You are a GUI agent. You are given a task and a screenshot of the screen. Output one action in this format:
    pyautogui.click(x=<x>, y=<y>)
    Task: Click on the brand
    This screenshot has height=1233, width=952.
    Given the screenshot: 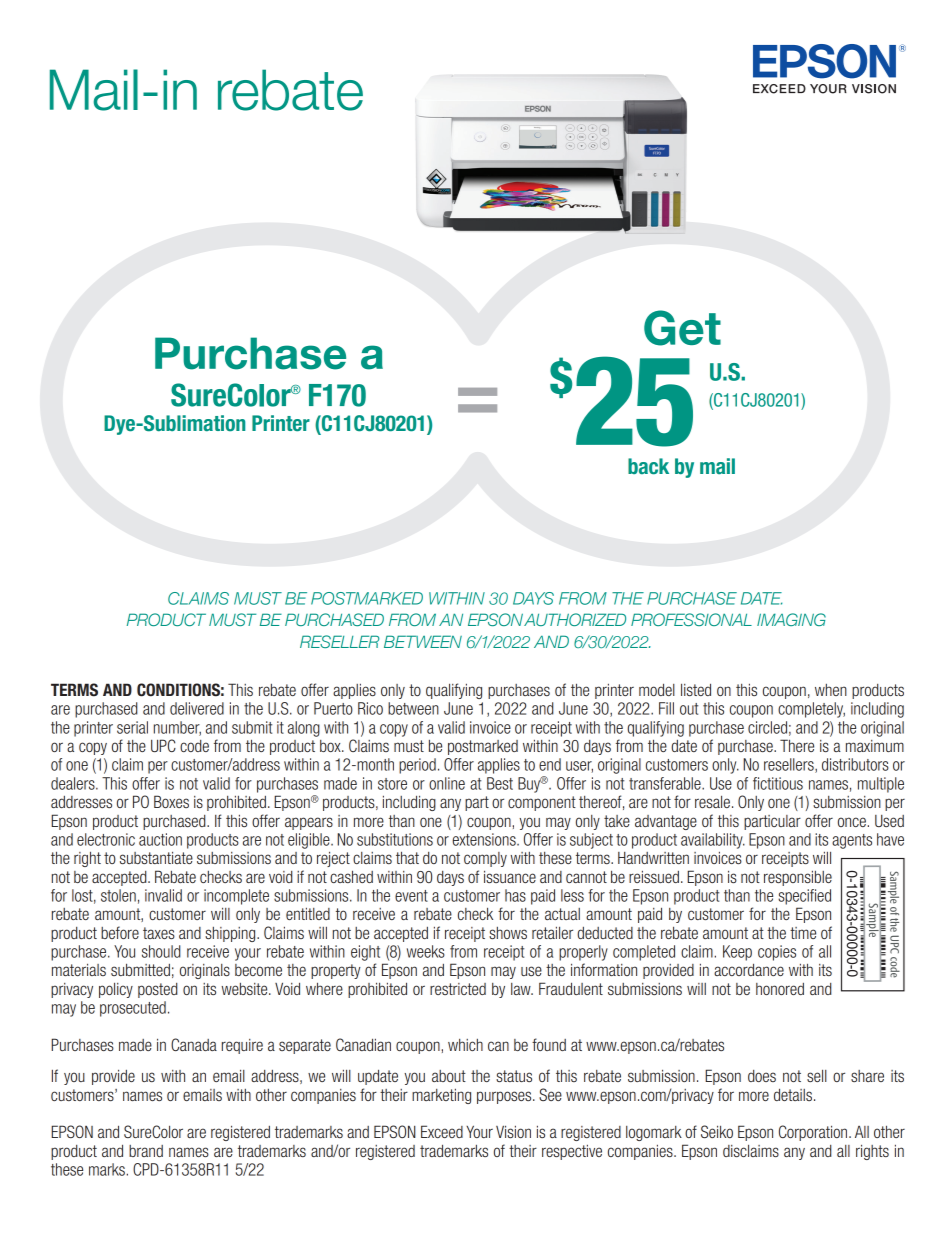 What is the action you would take?
    pyautogui.click(x=146, y=1151)
